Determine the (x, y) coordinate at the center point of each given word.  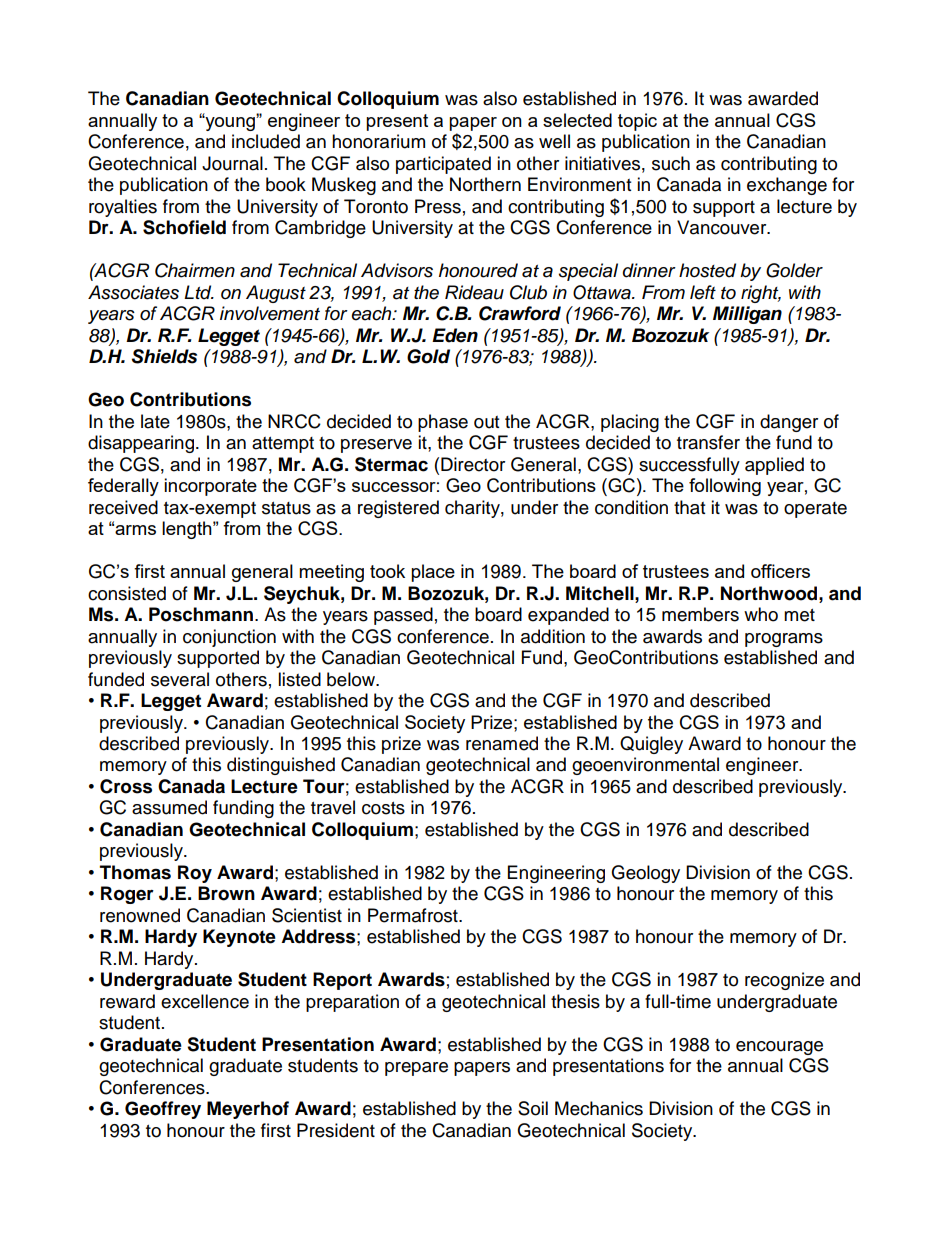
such (671, 163)
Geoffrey (163, 1110)
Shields (164, 356)
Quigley (651, 745)
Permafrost (414, 915)
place (433, 573)
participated (443, 165)
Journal (232, 163)
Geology (645, 874)
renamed (502, 743)
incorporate (210, 487)
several (180, 679)
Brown (226, 893)
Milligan (747, 315)
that (689, 507)
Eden (455, 335)
